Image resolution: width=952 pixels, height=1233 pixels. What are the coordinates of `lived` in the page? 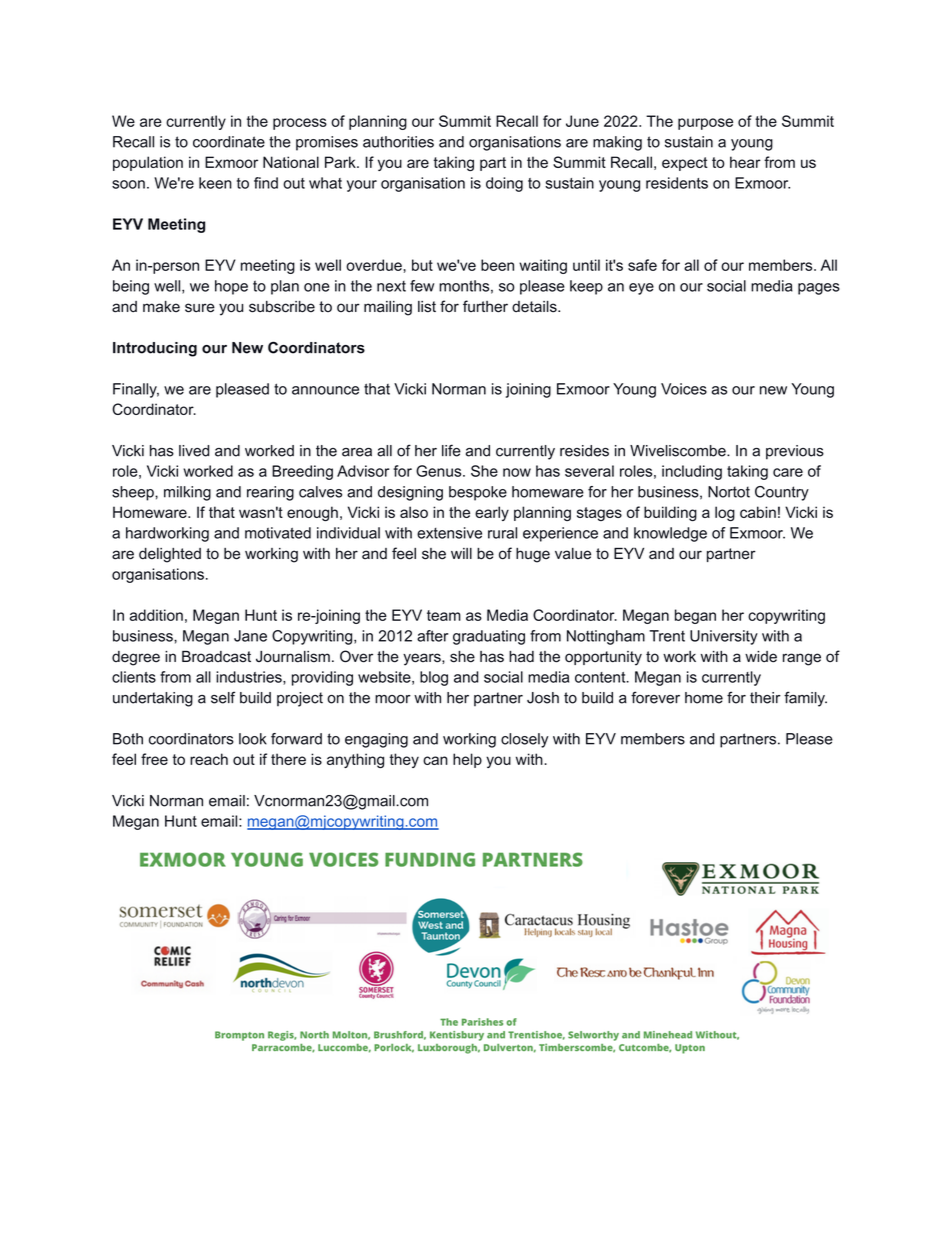 It's located at (194, 451).
